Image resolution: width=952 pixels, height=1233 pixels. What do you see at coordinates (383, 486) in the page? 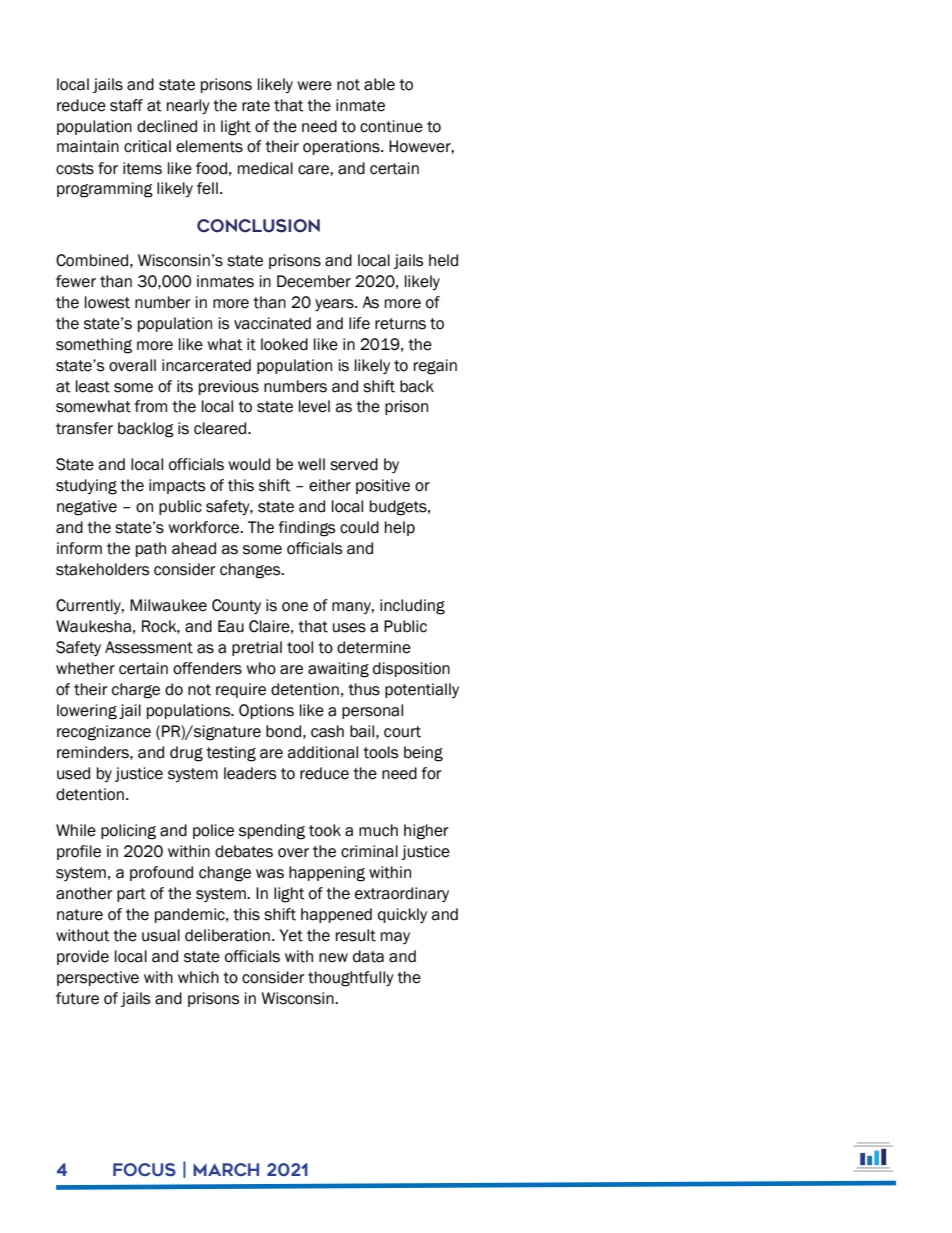
I see `positive` at bounding box center [383, 486].
